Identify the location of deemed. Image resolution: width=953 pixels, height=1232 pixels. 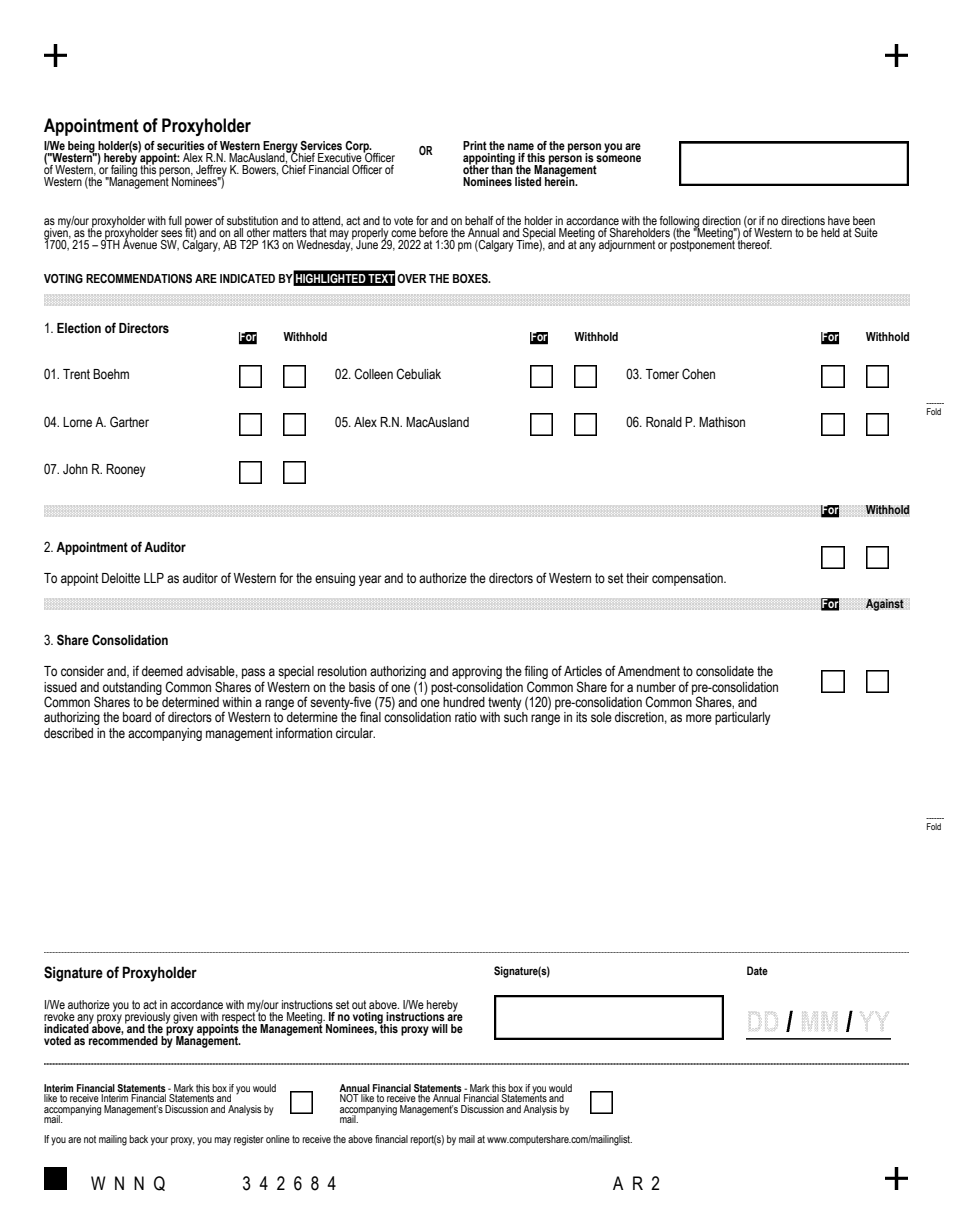
(162, 671).
